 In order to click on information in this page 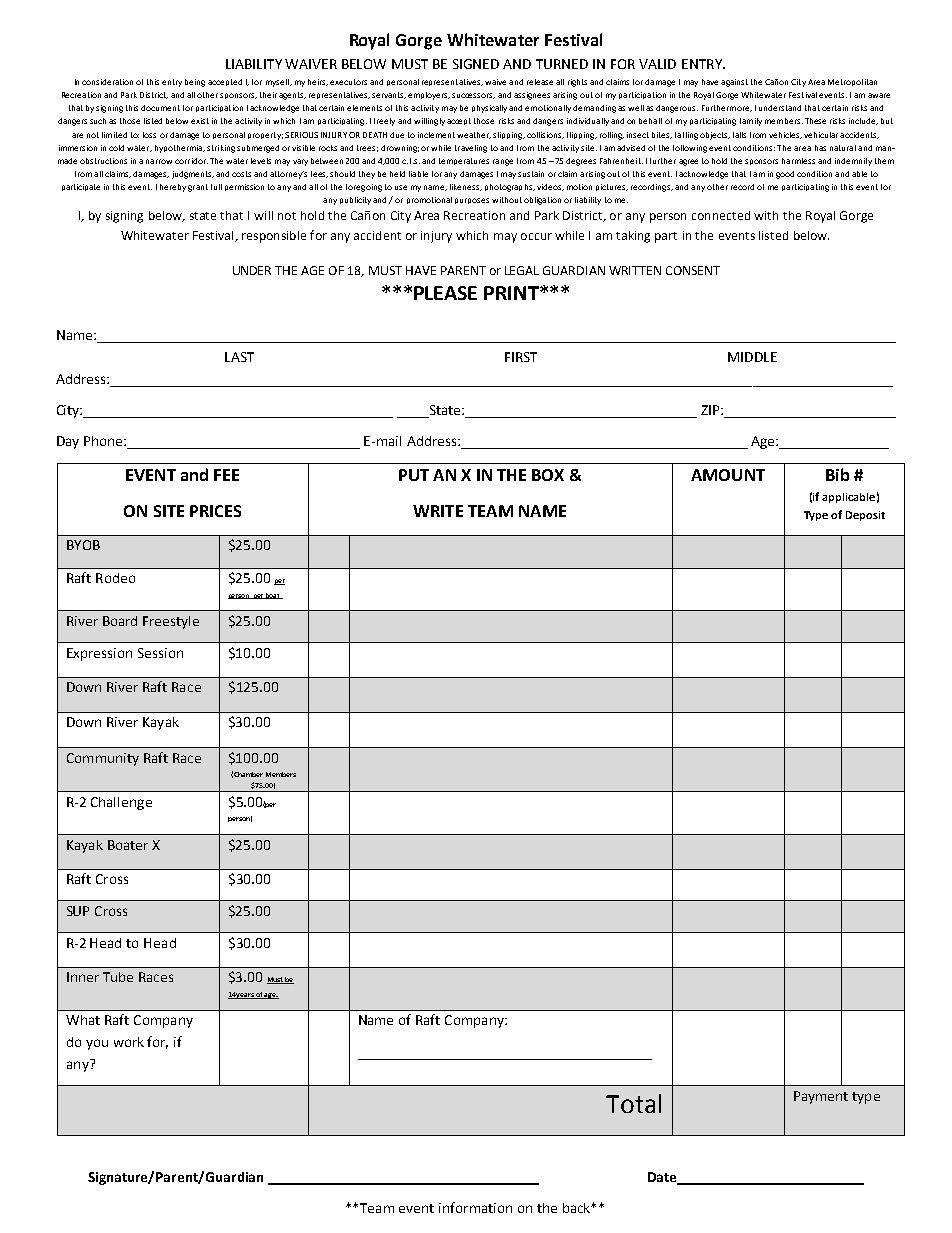, I will do `click(475, 1207)`.
